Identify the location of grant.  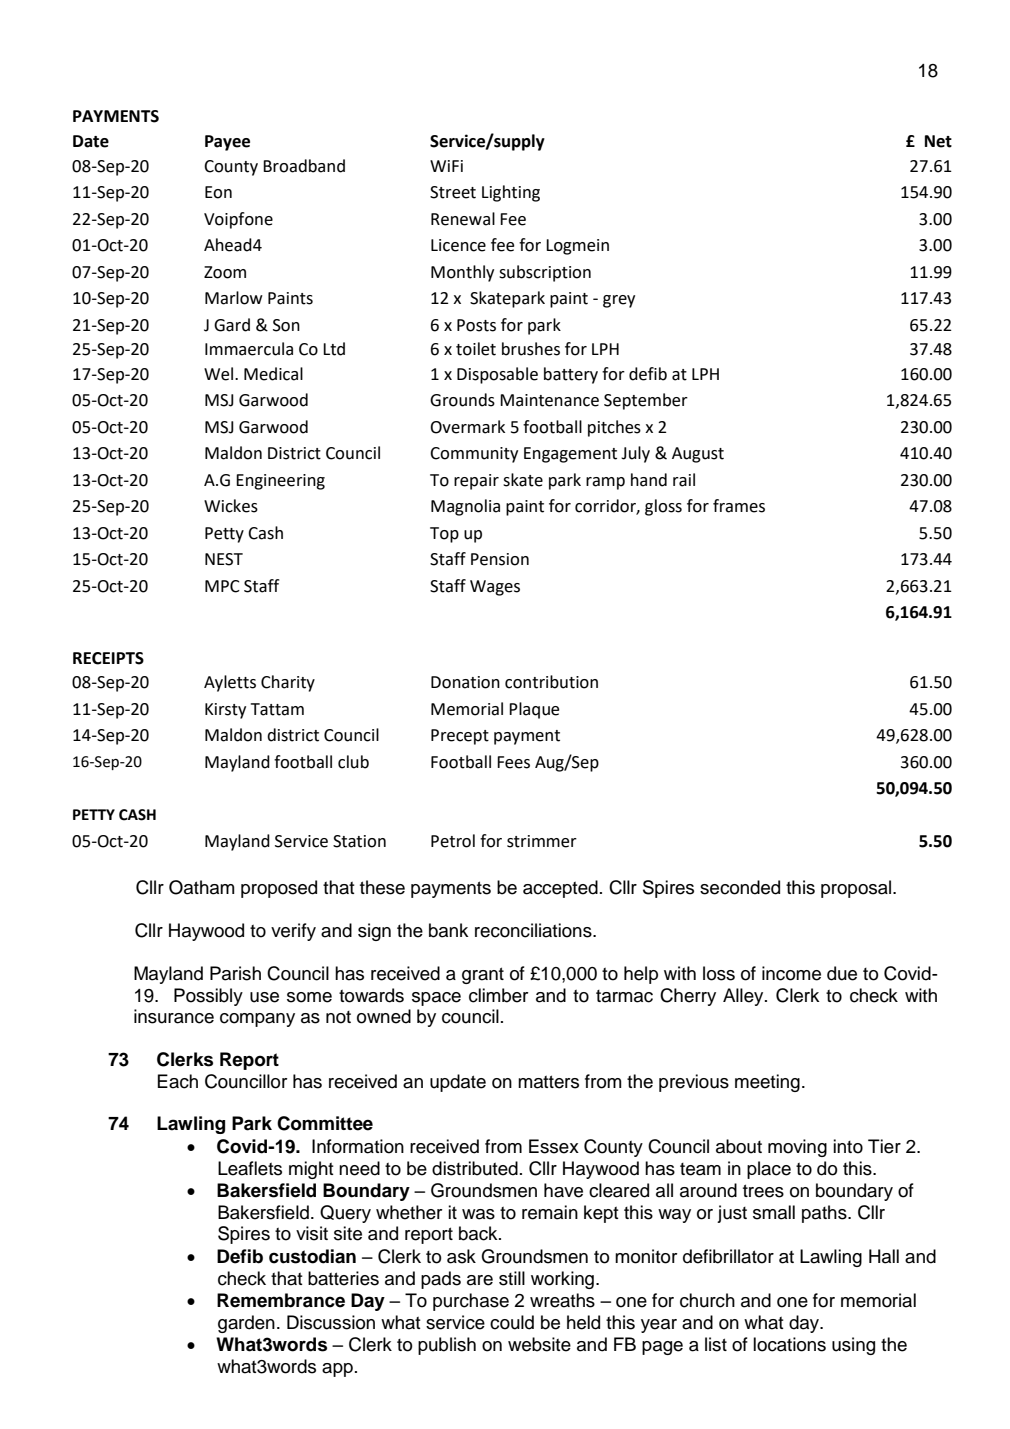
(483, 975).
